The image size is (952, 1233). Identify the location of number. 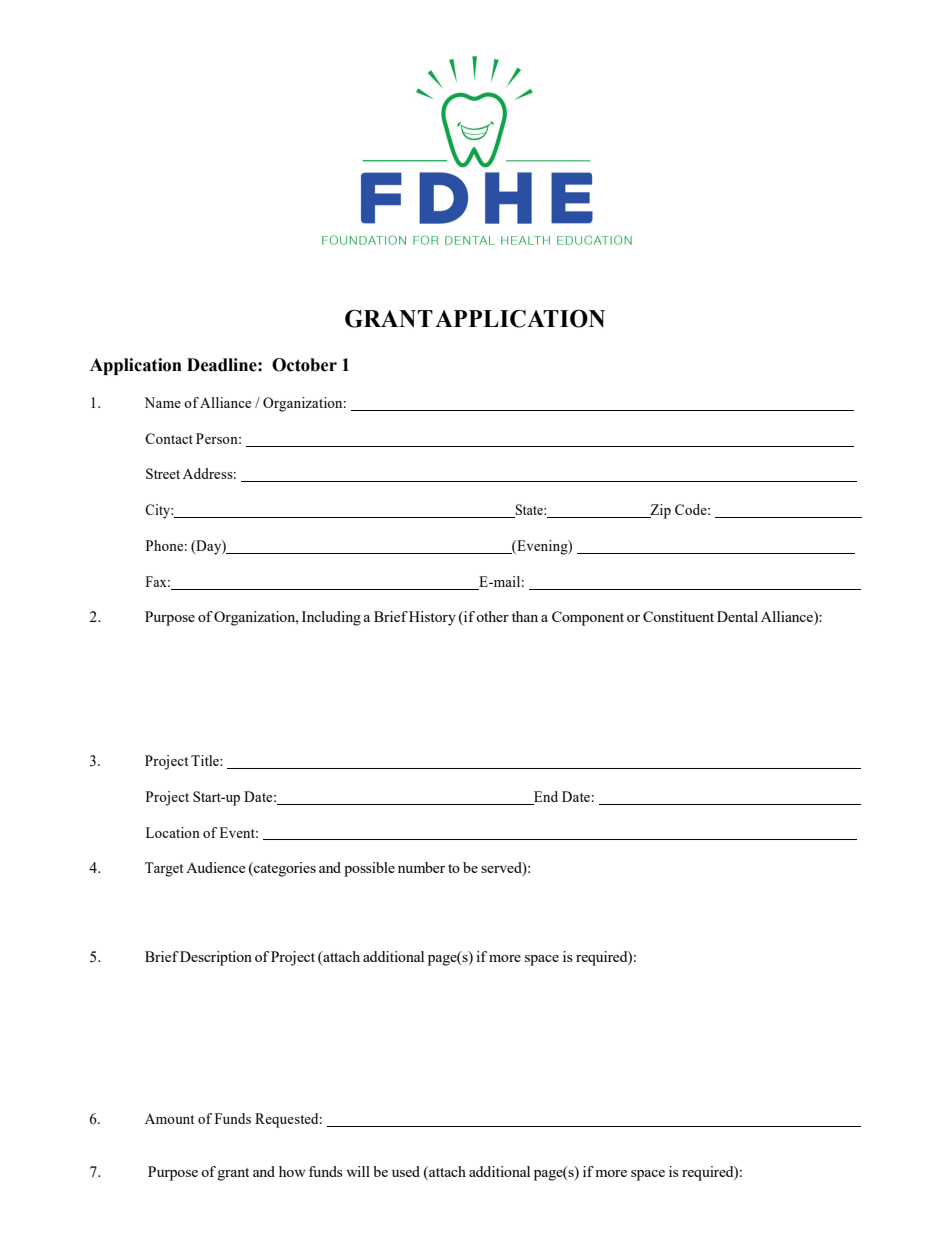
(421, 867).
